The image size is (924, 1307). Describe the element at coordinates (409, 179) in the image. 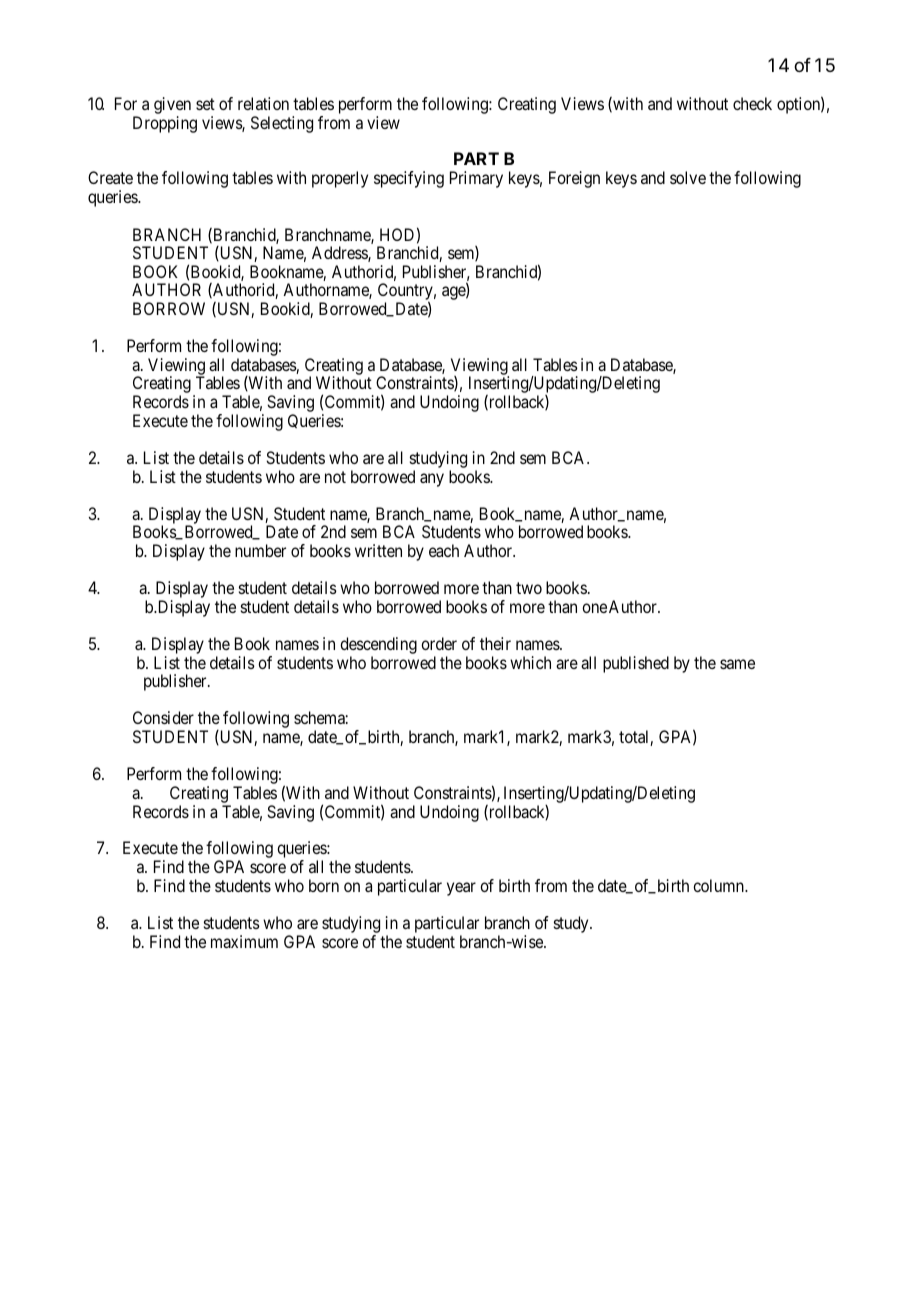

I see `specifying` at that location.
